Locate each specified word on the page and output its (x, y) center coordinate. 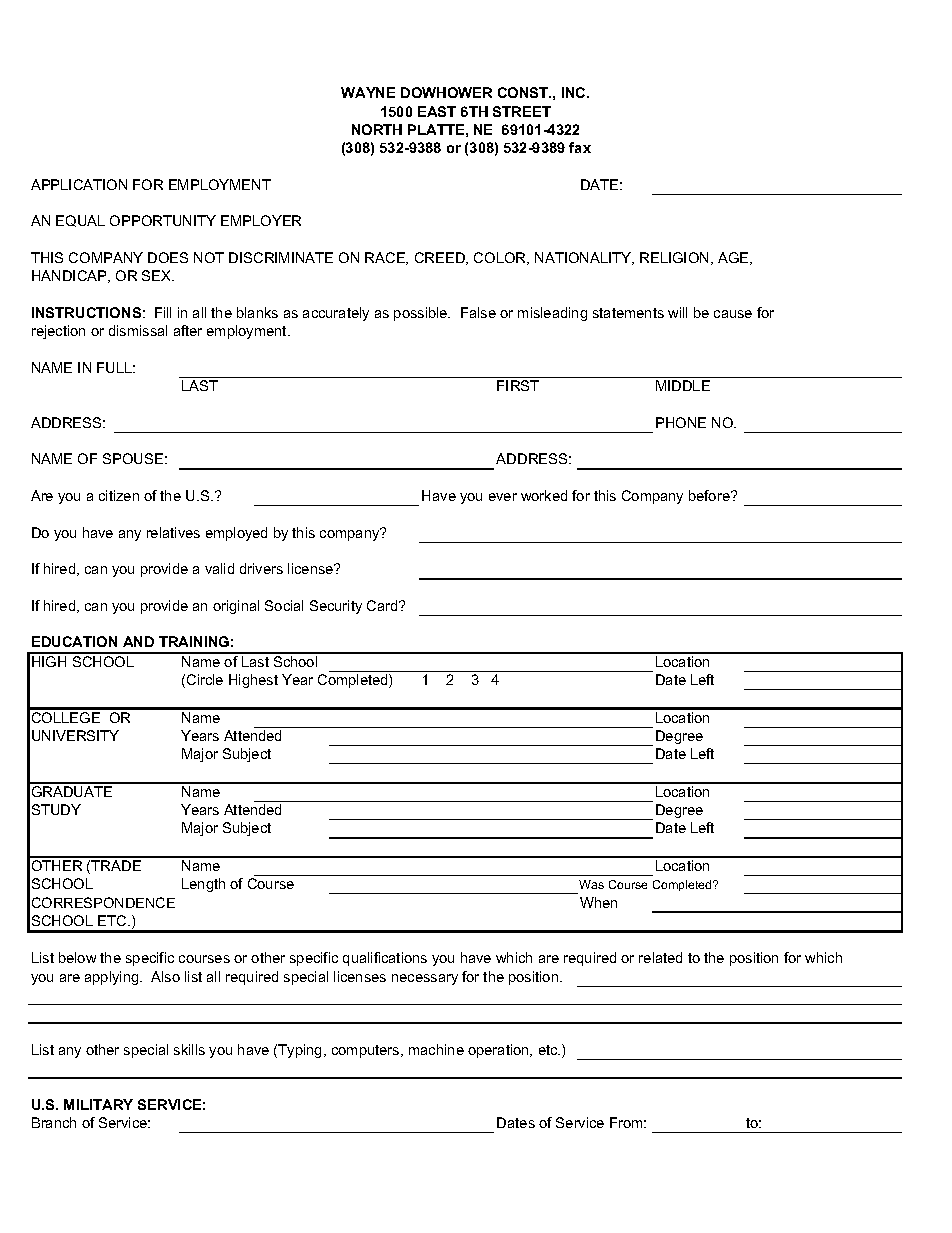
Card (383, 605)
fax (580, 147)
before (710, 495)
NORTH (377, 129)
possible (422, 314)
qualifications (385, 959)
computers (367, 1051)
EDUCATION (74, 641)
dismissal (138, 330)
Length (203, 885)
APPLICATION (79, 184)
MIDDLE (683, 385)
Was (591, 884)
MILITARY (98, 1104)
